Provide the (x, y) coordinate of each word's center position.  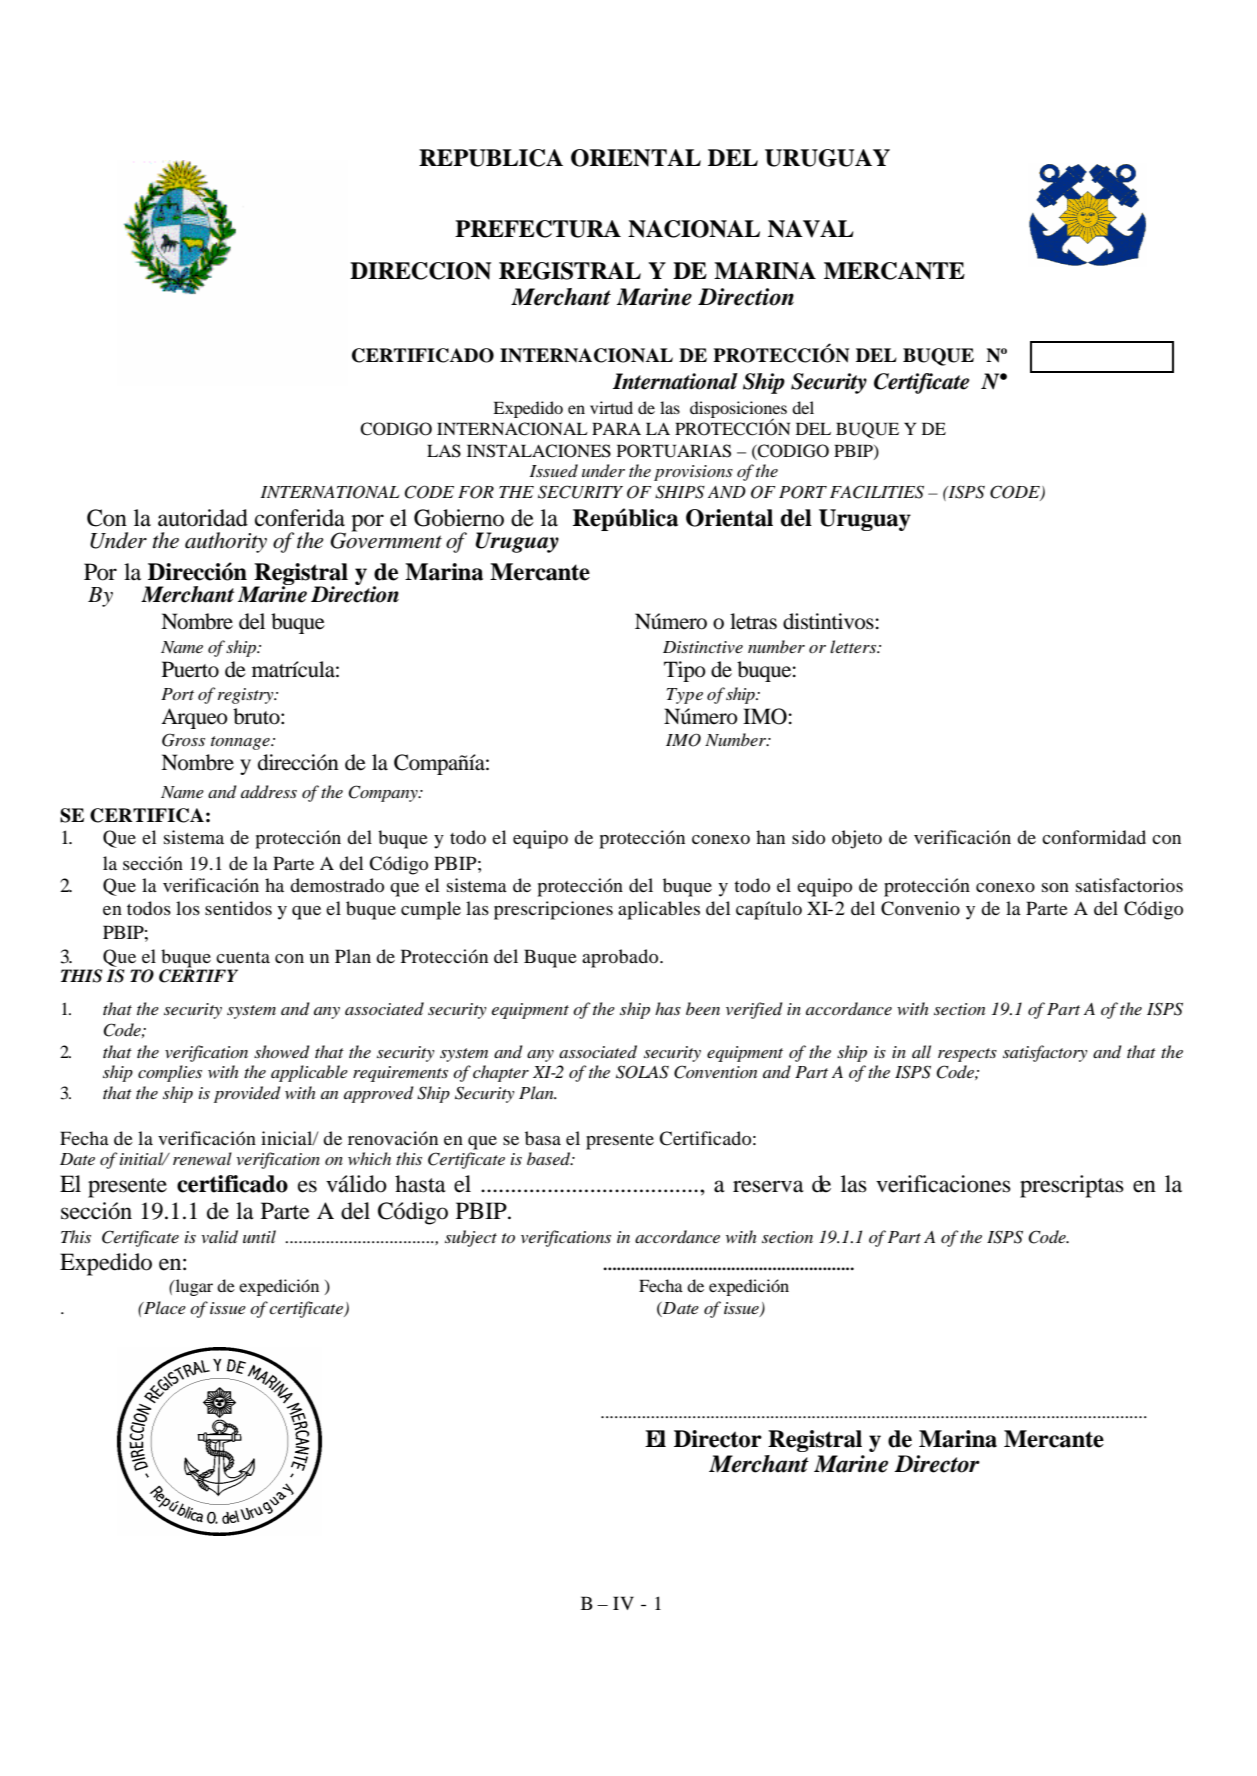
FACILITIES (877, 492)
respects (967, 1055)
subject (471, 1238)
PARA (616, 428)
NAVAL (811, 229)
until (259, 1236)
